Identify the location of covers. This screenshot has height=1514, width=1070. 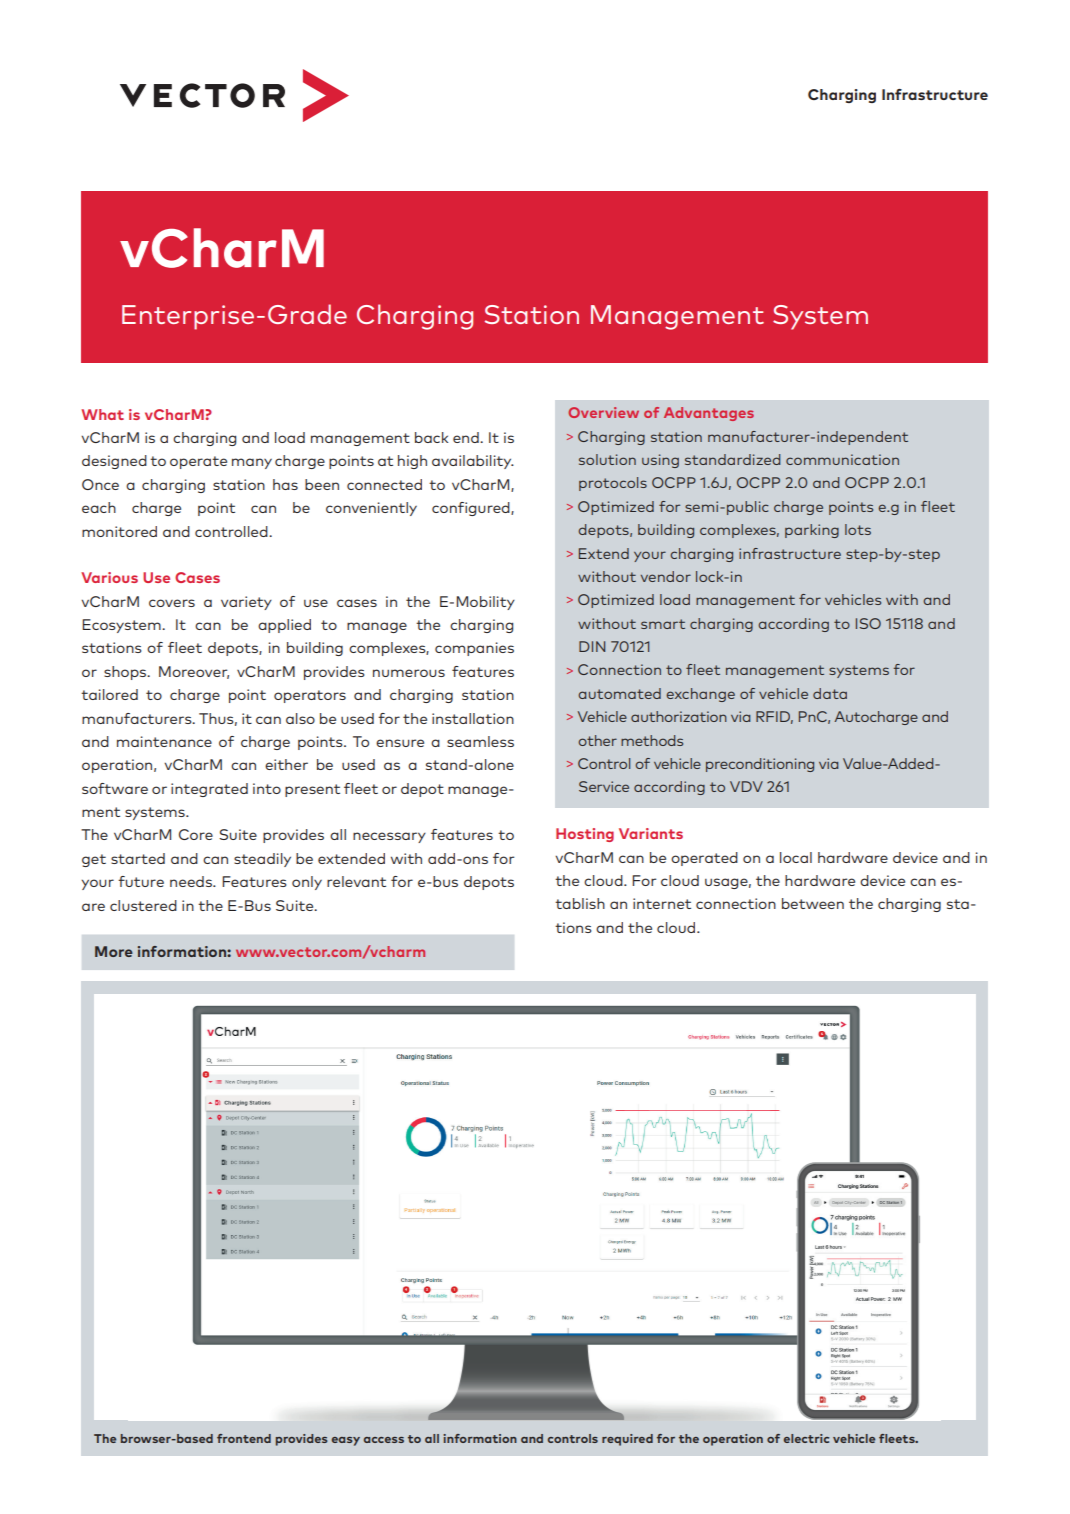
(172, 603).
